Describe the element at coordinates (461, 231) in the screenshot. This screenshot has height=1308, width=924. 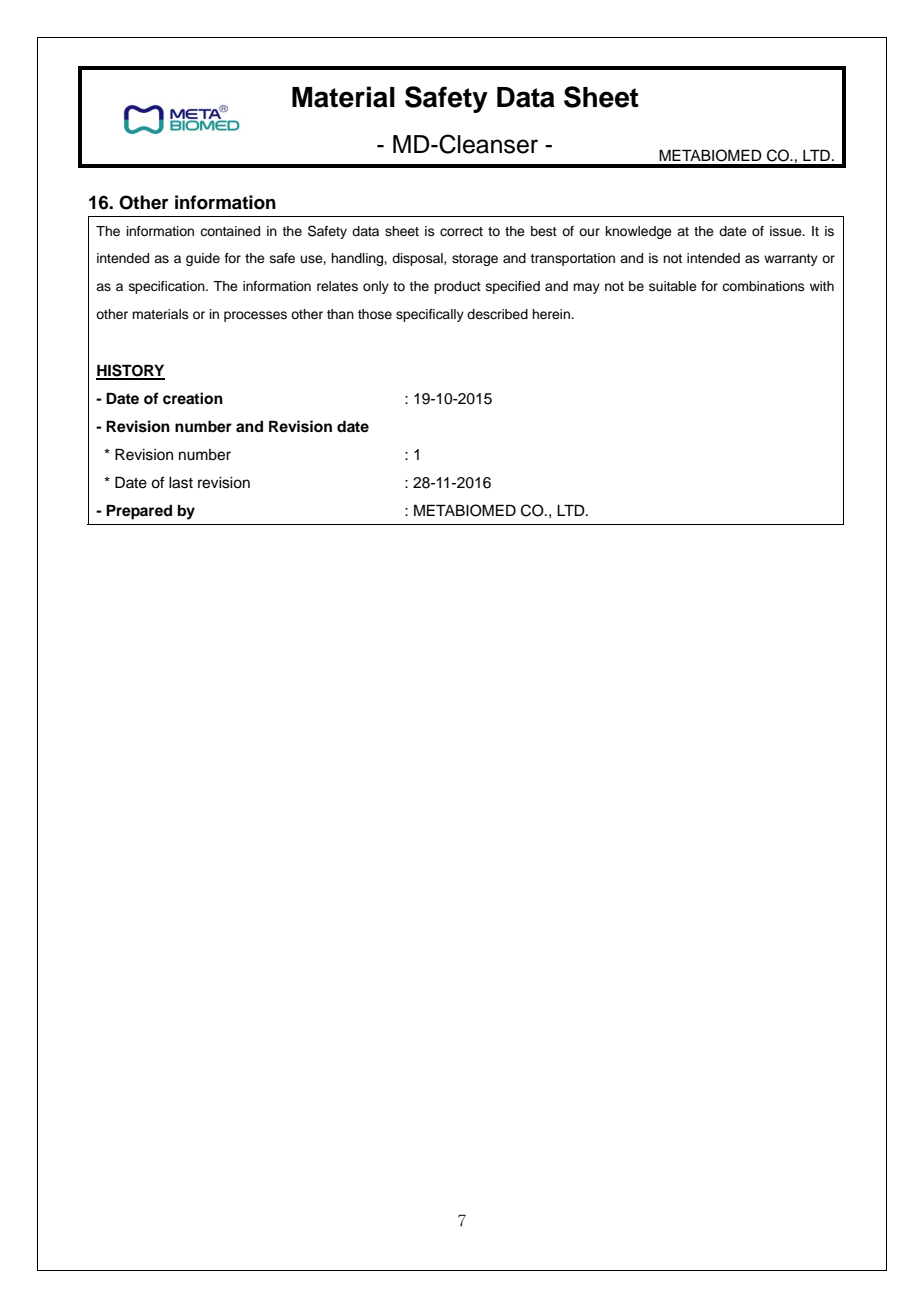
I see `correct` at that location.
